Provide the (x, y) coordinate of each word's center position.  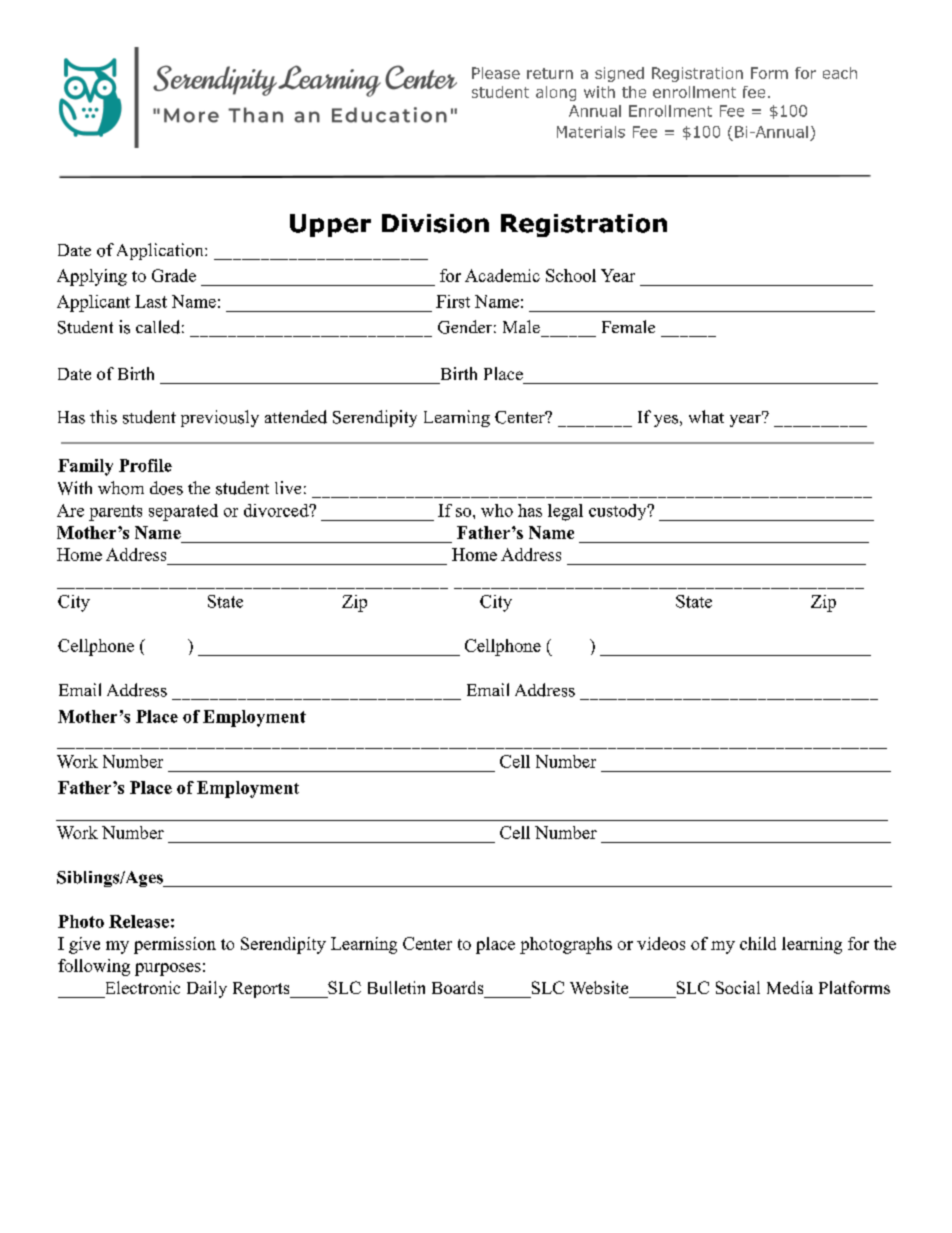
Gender (465, 327)
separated (183, 512)
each (840, 73)
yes (666, 421)
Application (161, 251)
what (706, 416)
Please (496, 73)
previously (220, 418)
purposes (168, 969)
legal (565, 512)
